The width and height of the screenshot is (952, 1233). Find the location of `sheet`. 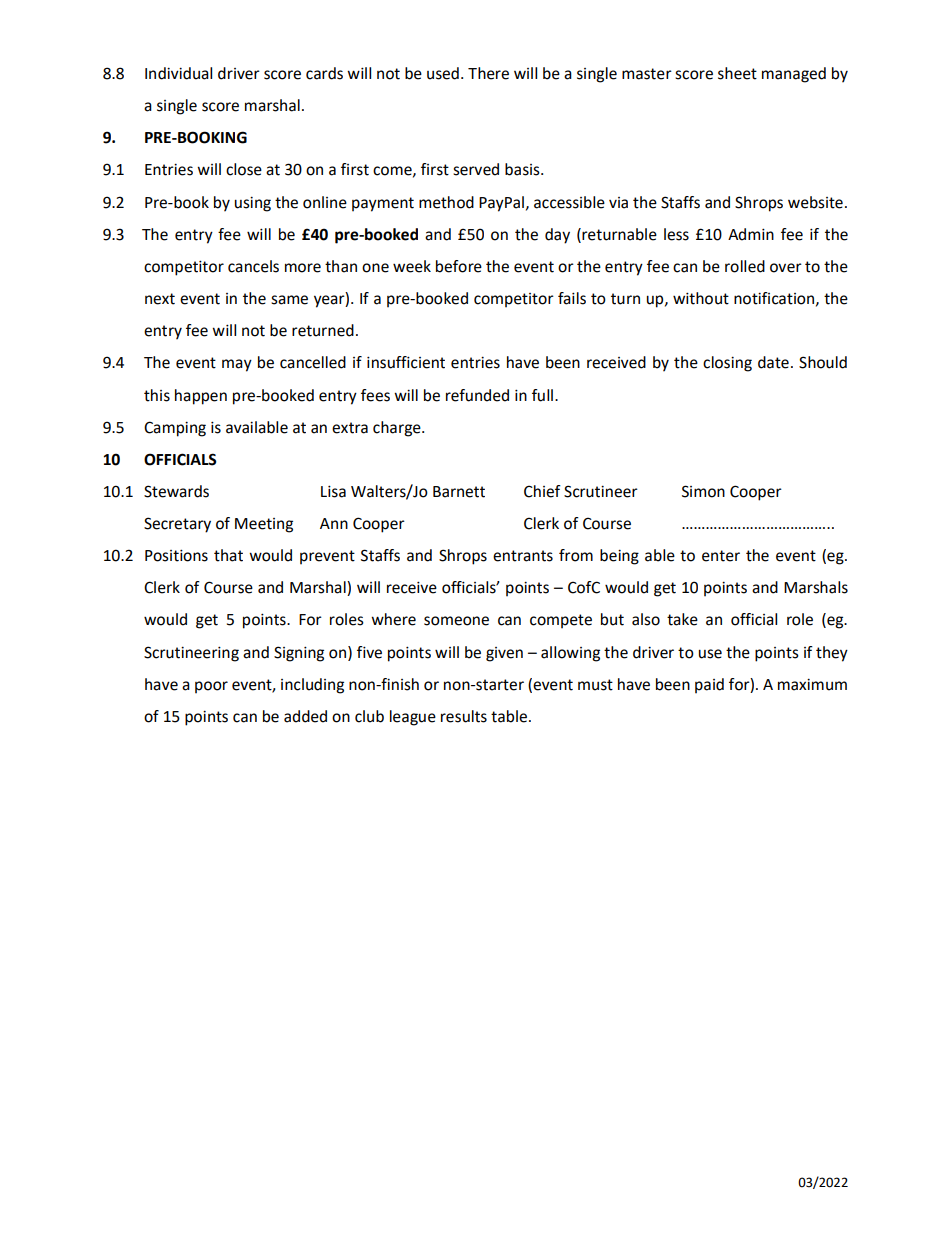

sheet is located at coordinates (737, 73).
